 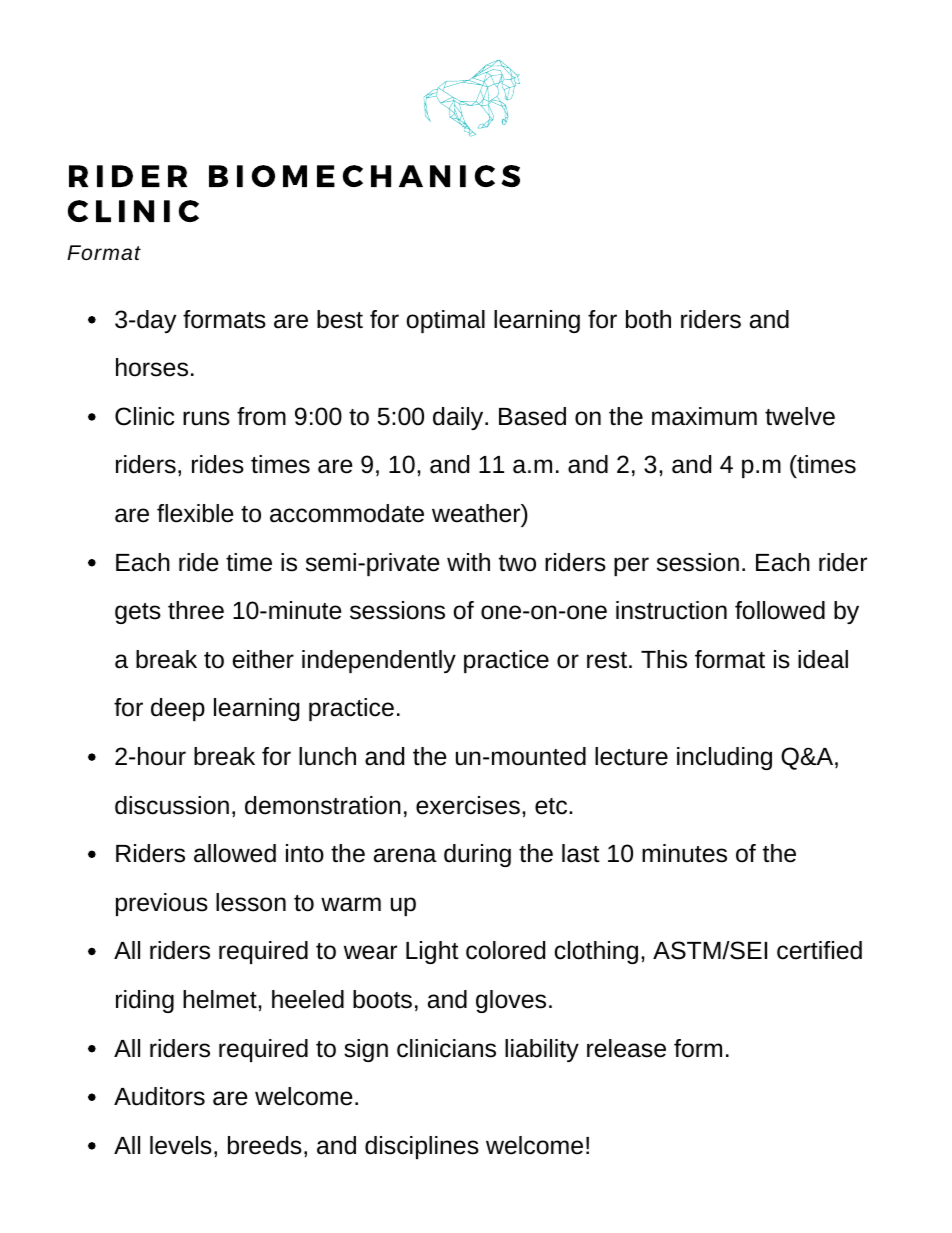 What do you see at coordinates (819, 950) in the page?
I see `certified` at bounding box center [819, 950].
